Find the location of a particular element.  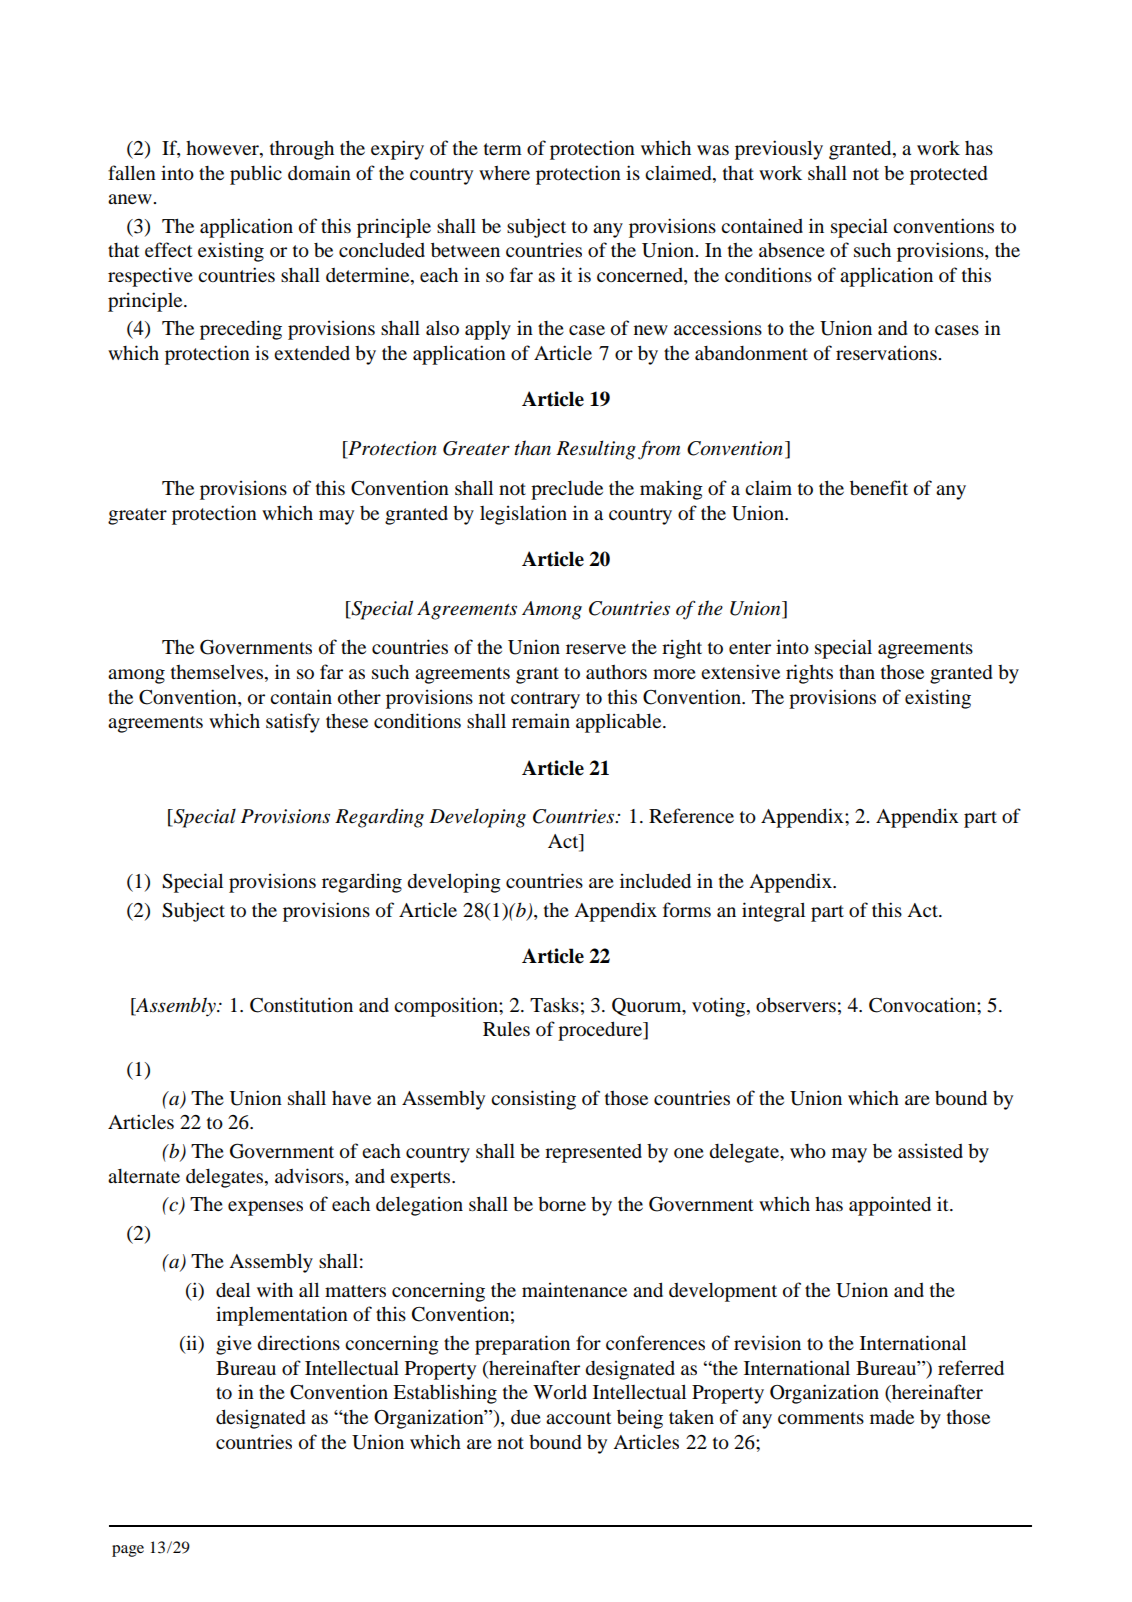

legislation is located at coordinates (523, 515).
